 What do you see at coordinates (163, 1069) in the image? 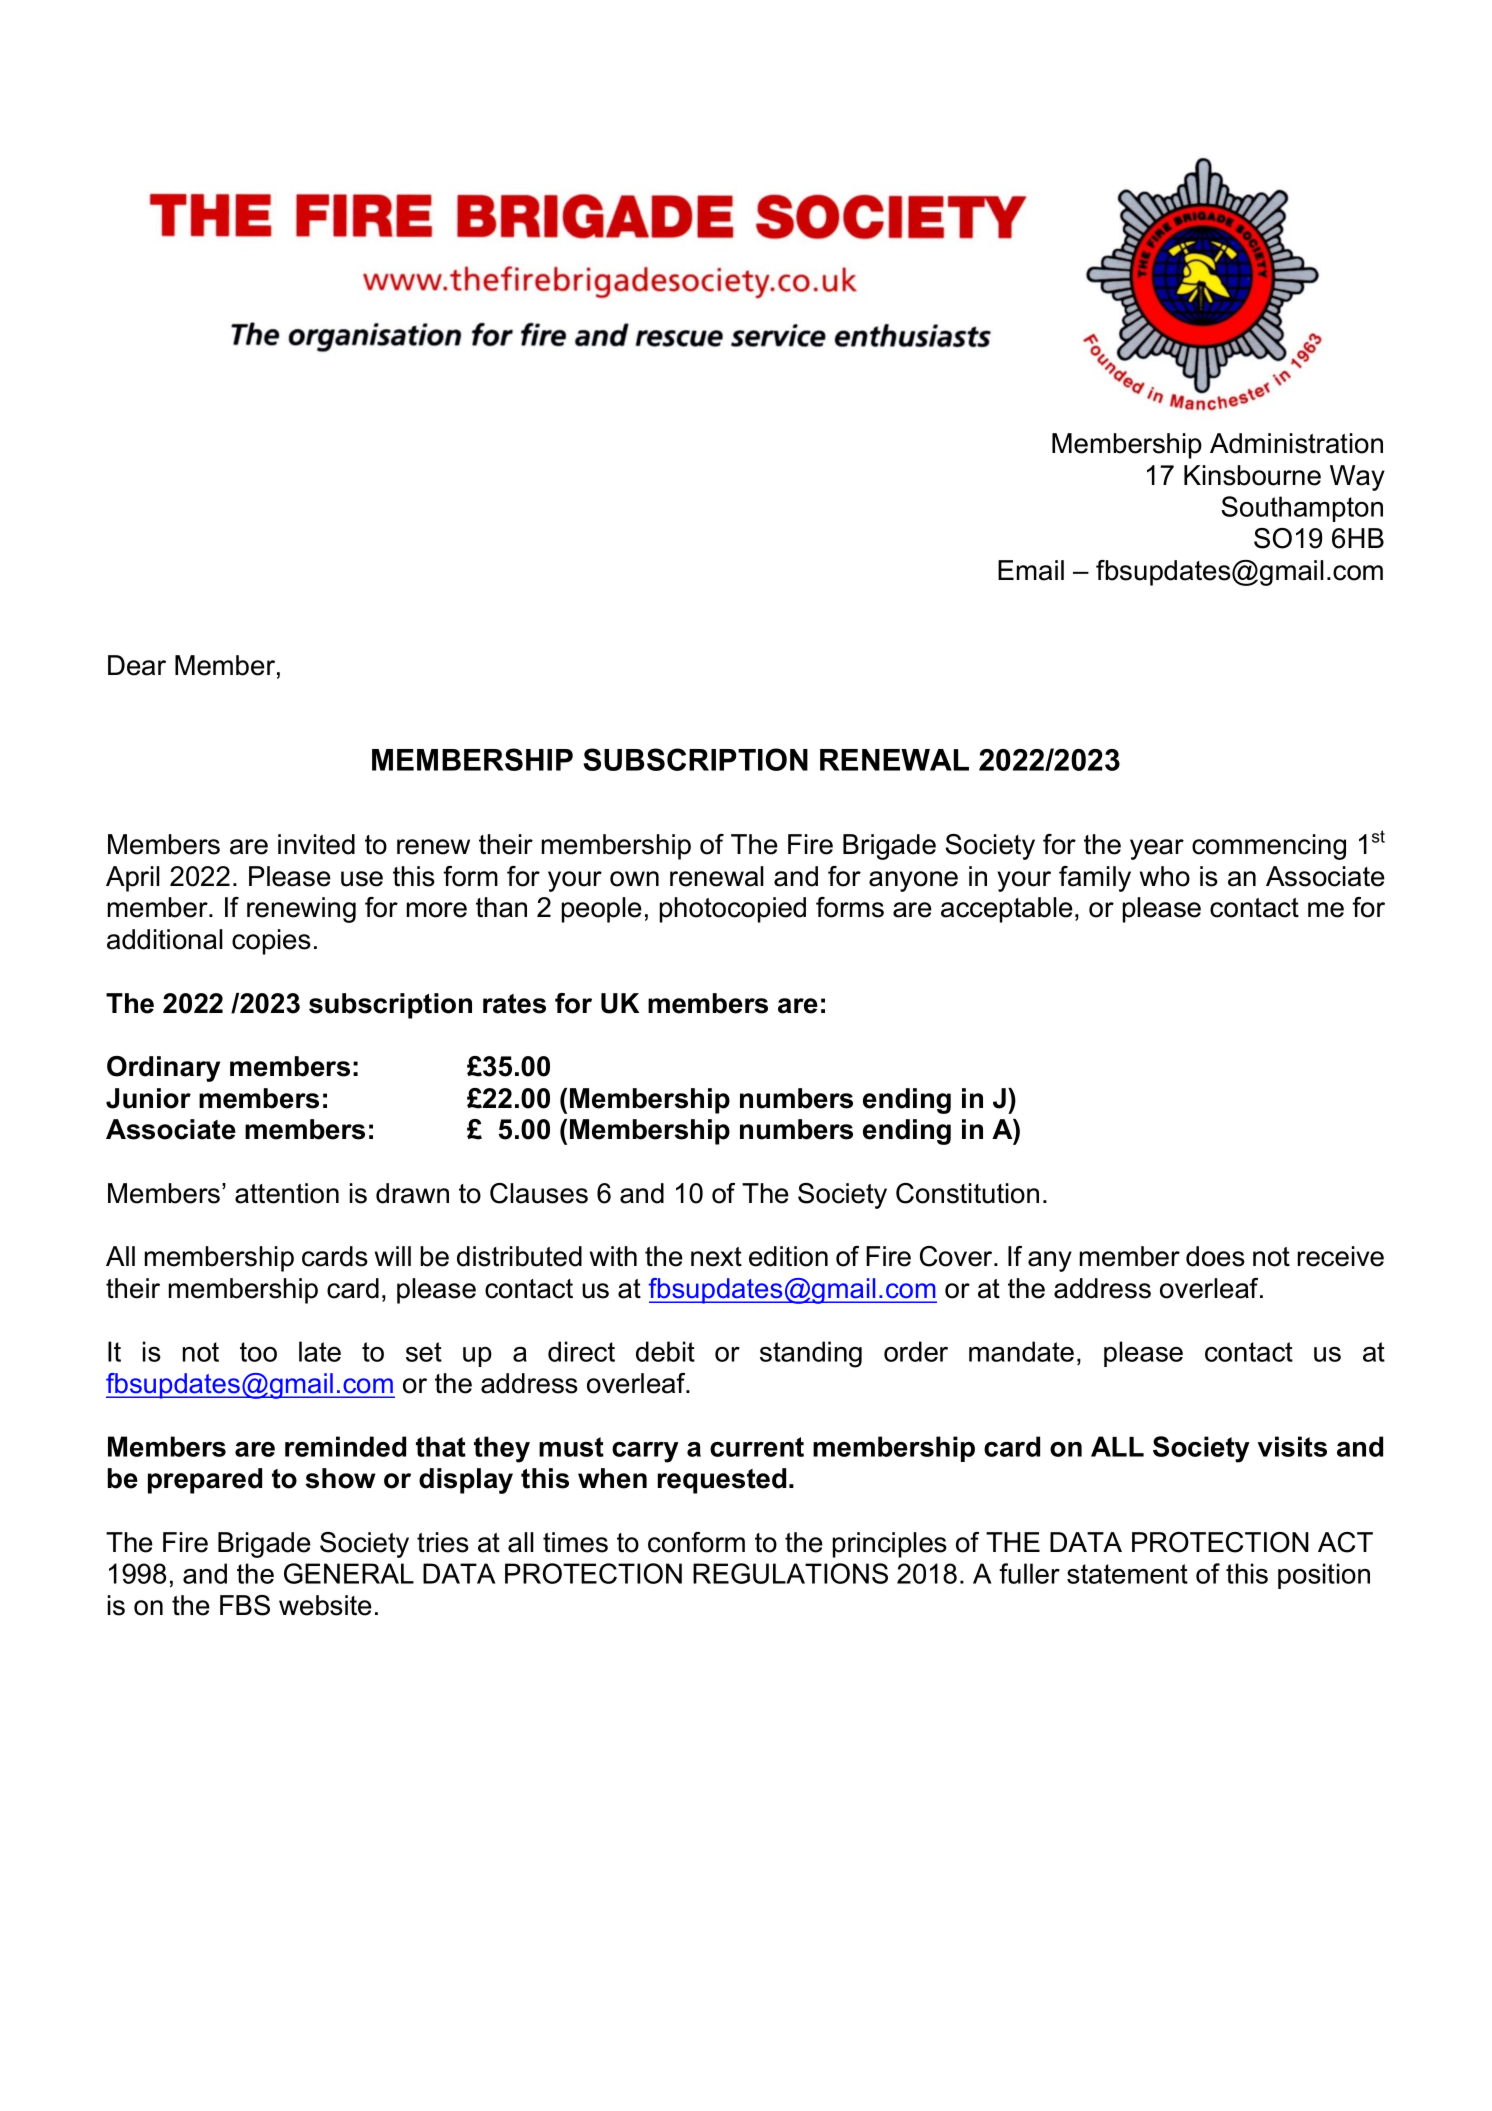
I see `Ordinary` at bounding box center [163, 1069].
